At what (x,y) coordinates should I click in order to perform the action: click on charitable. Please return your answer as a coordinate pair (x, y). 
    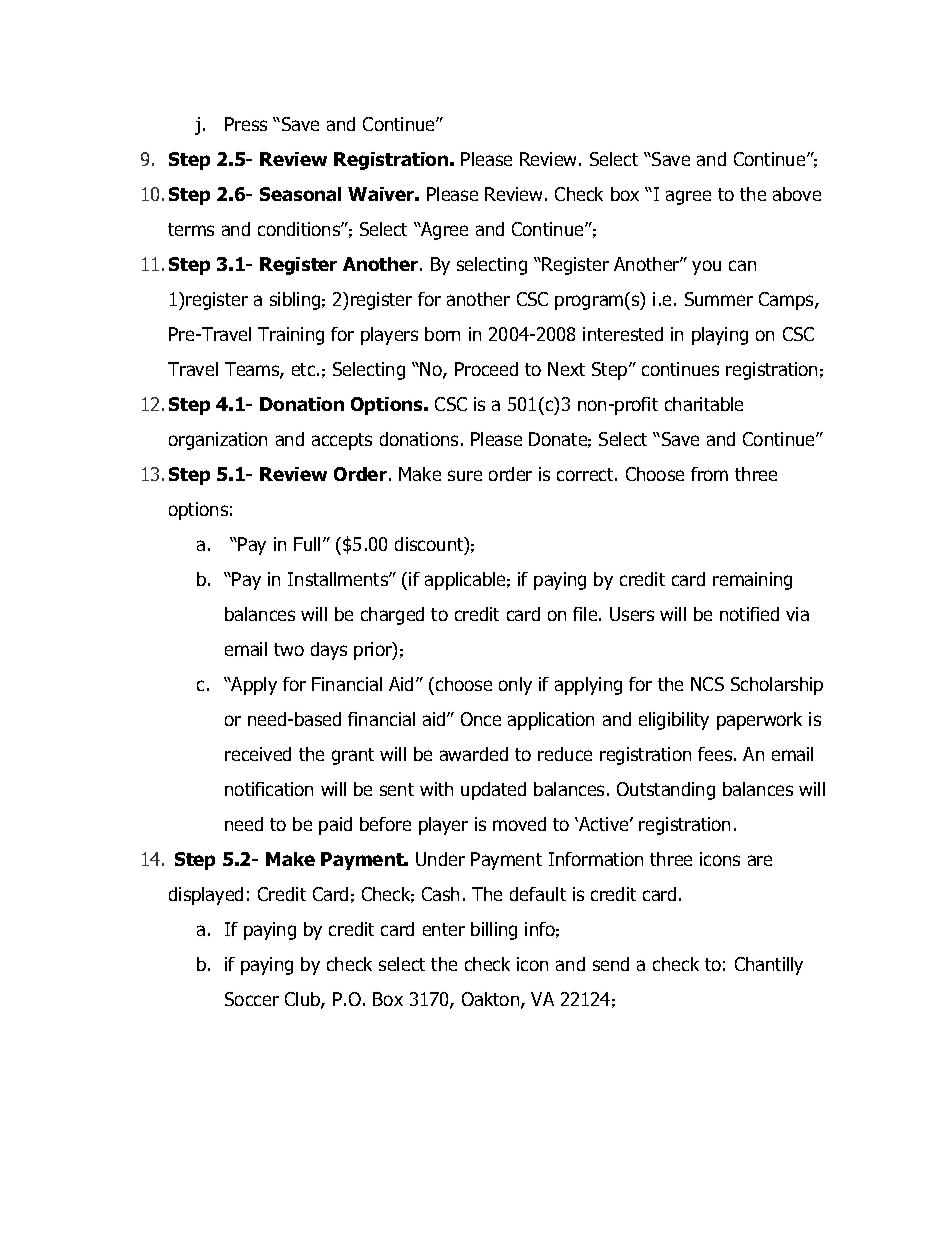
    Looking at the image, I should click on (704, 404).
